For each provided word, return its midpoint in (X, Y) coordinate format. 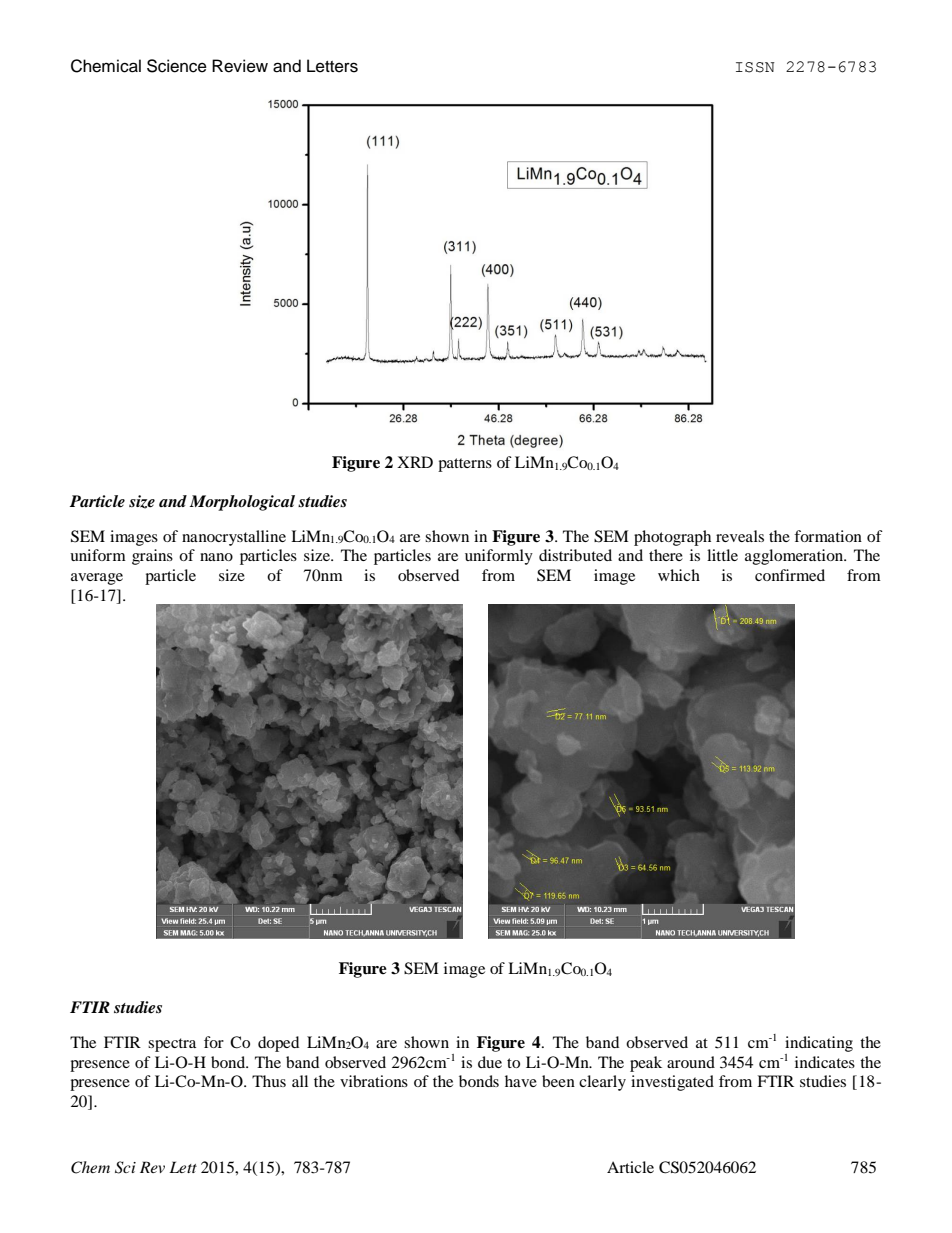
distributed (575, 555)
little (722, 555)
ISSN (755, 67)
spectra (172, 1045)
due (490, 1062)
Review (240, 66)
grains (152, 557)
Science (177, 66)
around (691, 1062)
